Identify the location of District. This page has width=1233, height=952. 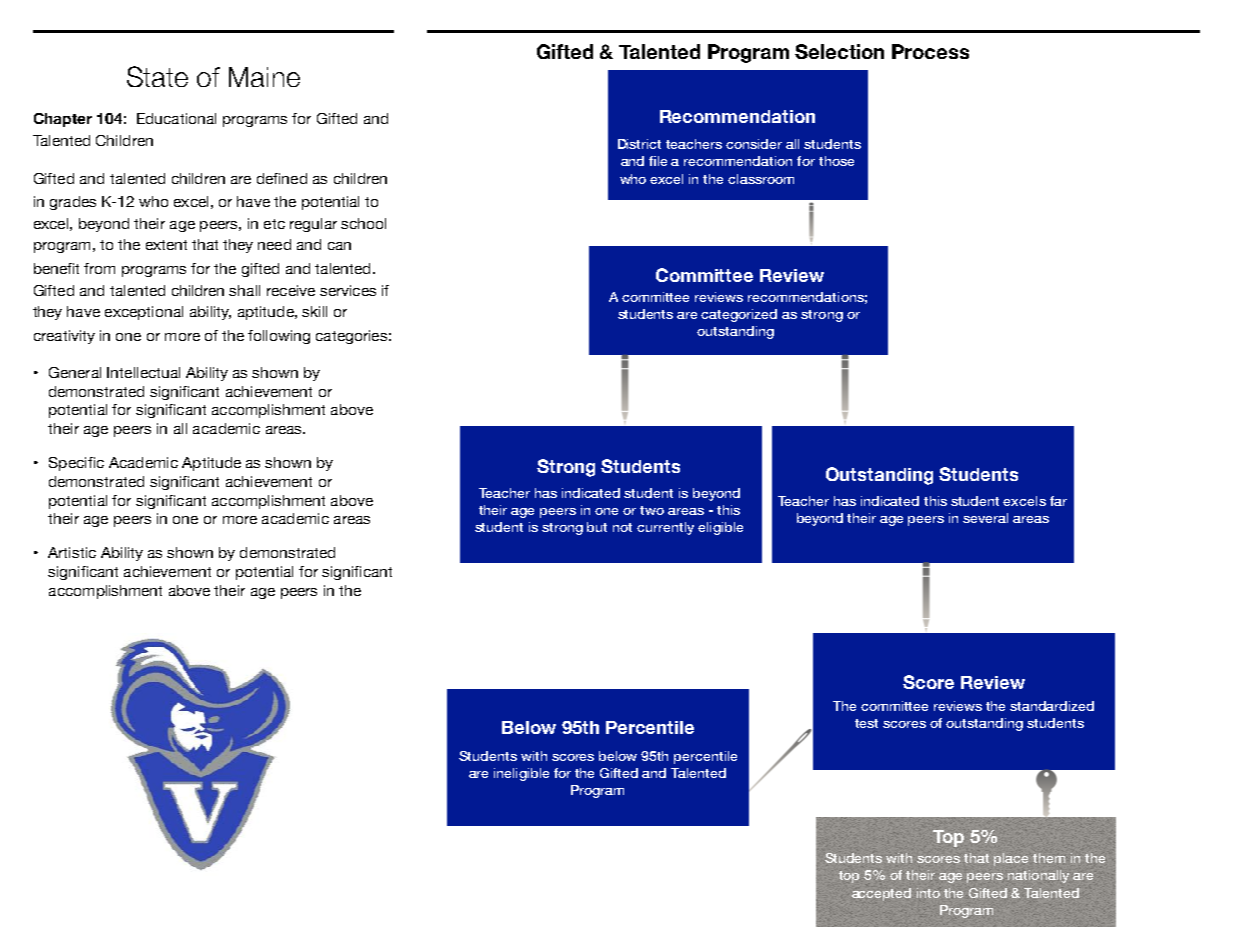
(639, 144).
